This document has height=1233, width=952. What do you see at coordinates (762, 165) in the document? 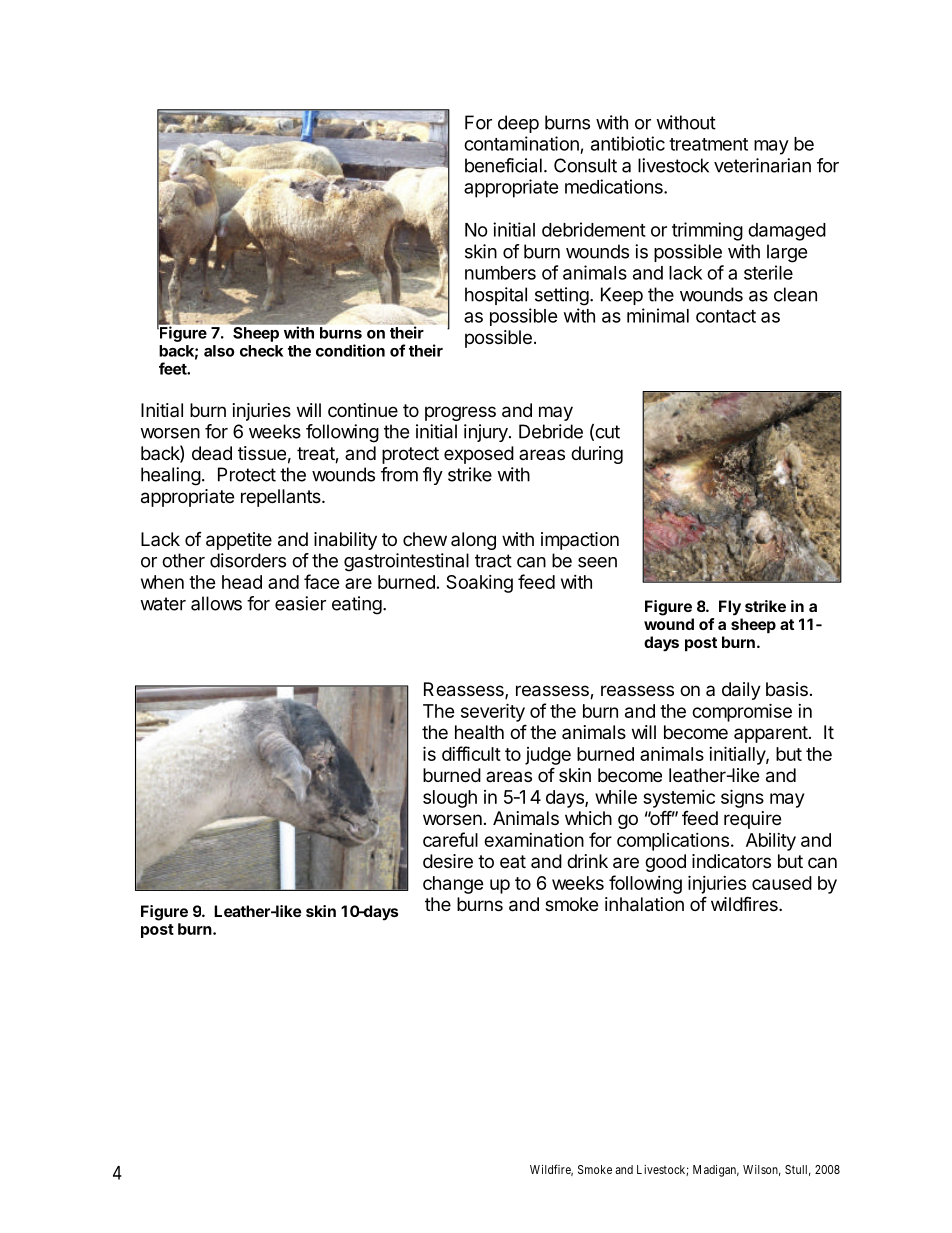
I see `veterinarian` at bounding box center [762, 165].
